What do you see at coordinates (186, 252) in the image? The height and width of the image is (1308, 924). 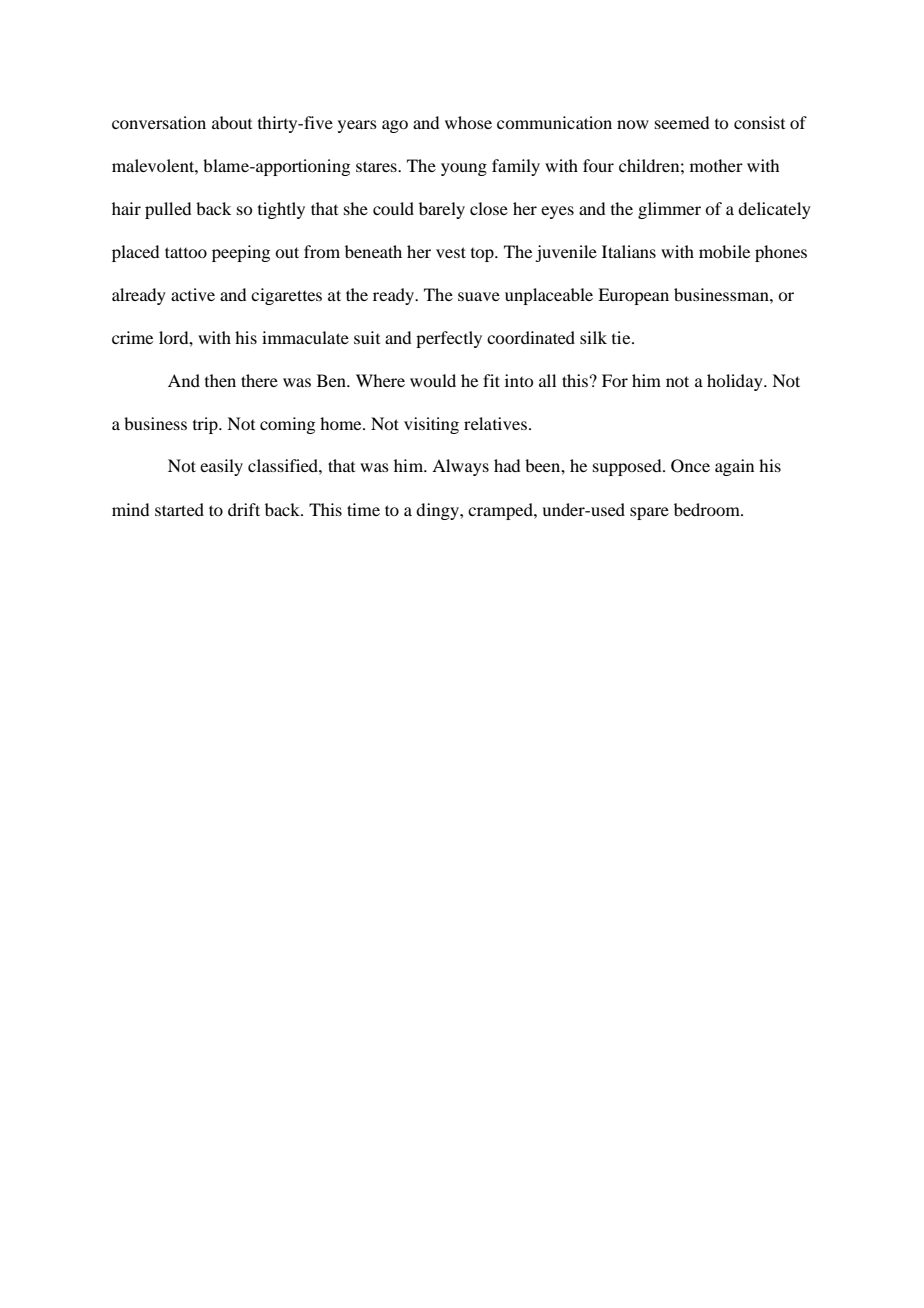 I see `tattoo` at bounding box center [186, 252].
